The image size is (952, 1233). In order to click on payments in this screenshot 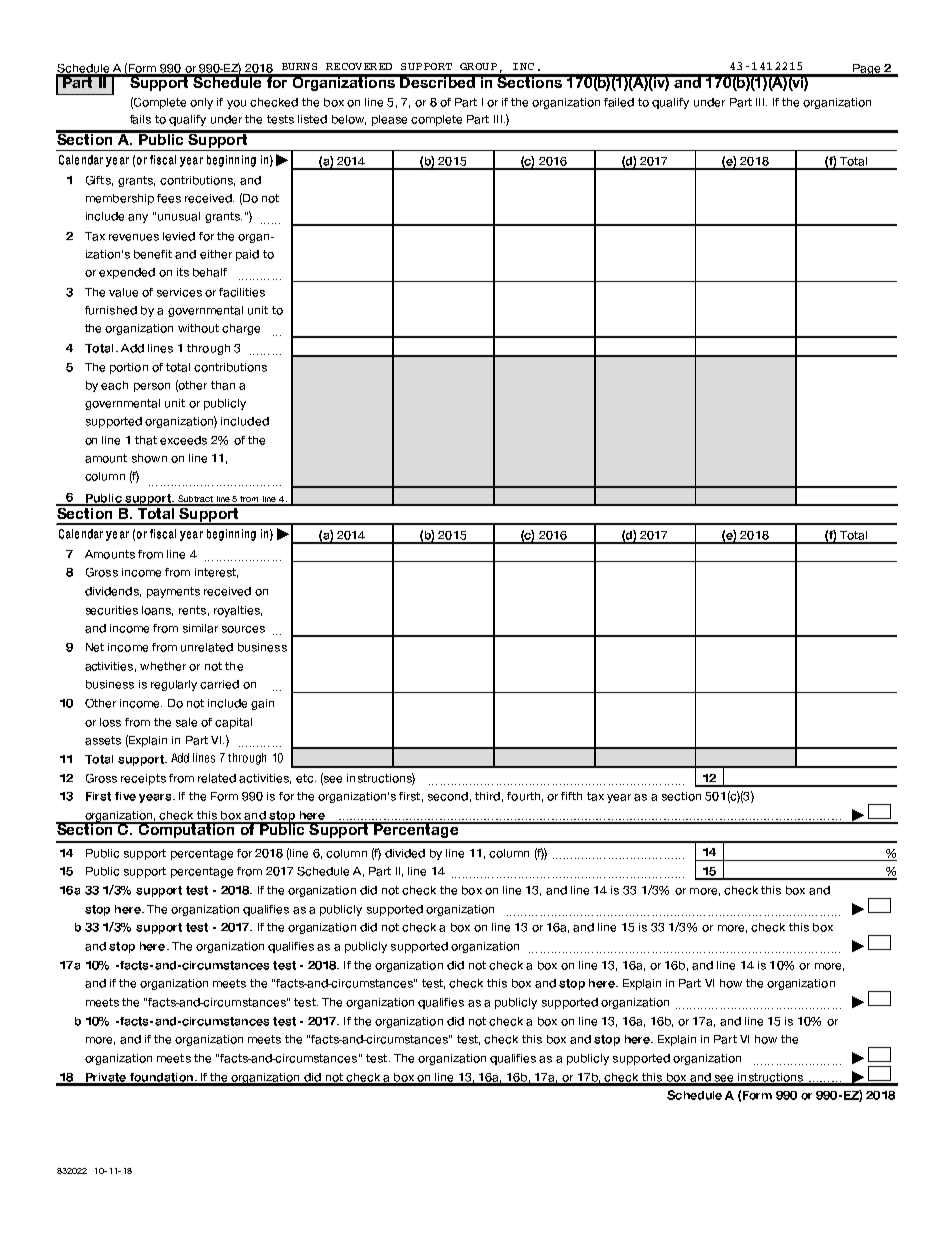, I will do `click(173, 592)`.
